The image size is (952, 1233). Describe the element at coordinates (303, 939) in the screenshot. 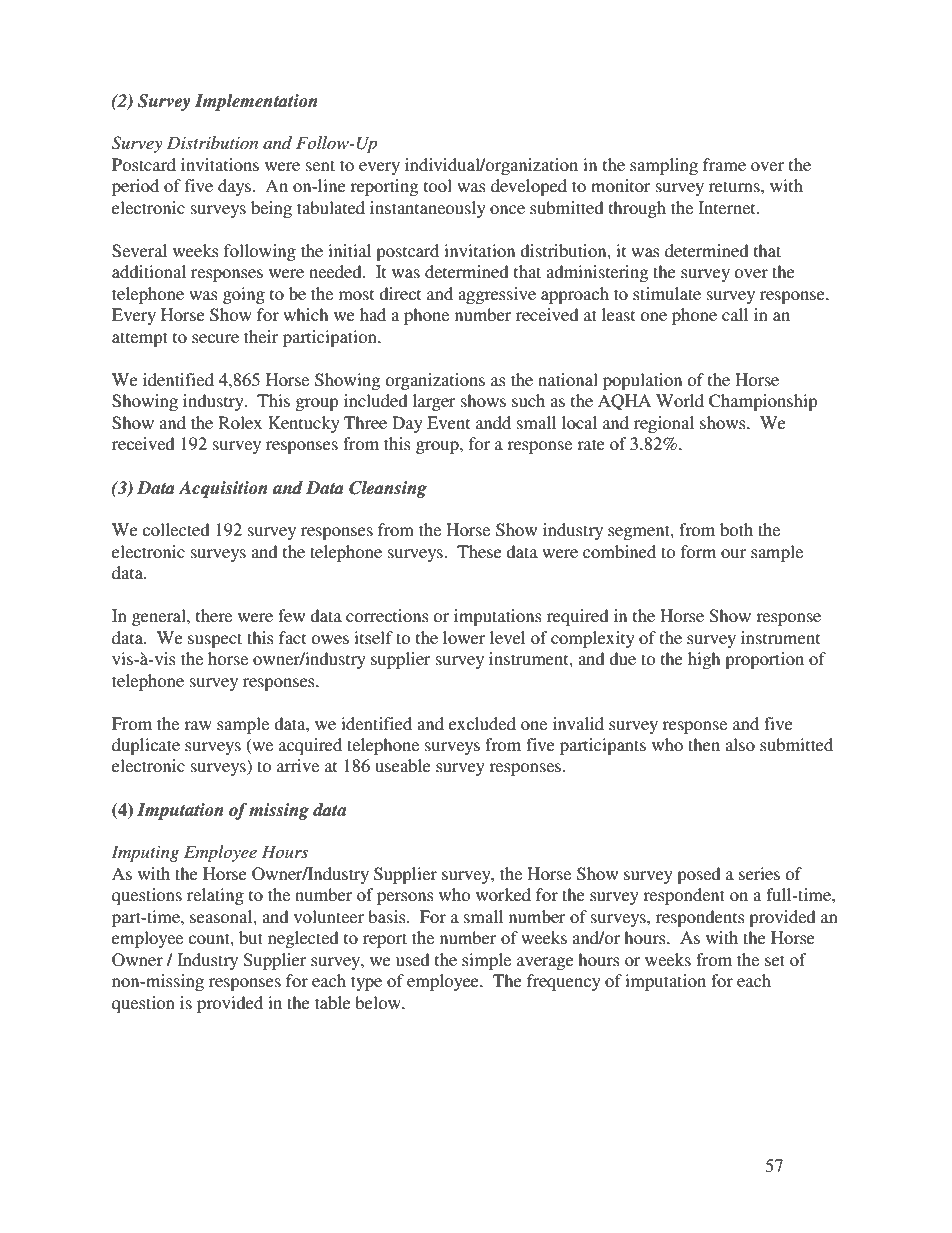

I see `neglected` at that location.
